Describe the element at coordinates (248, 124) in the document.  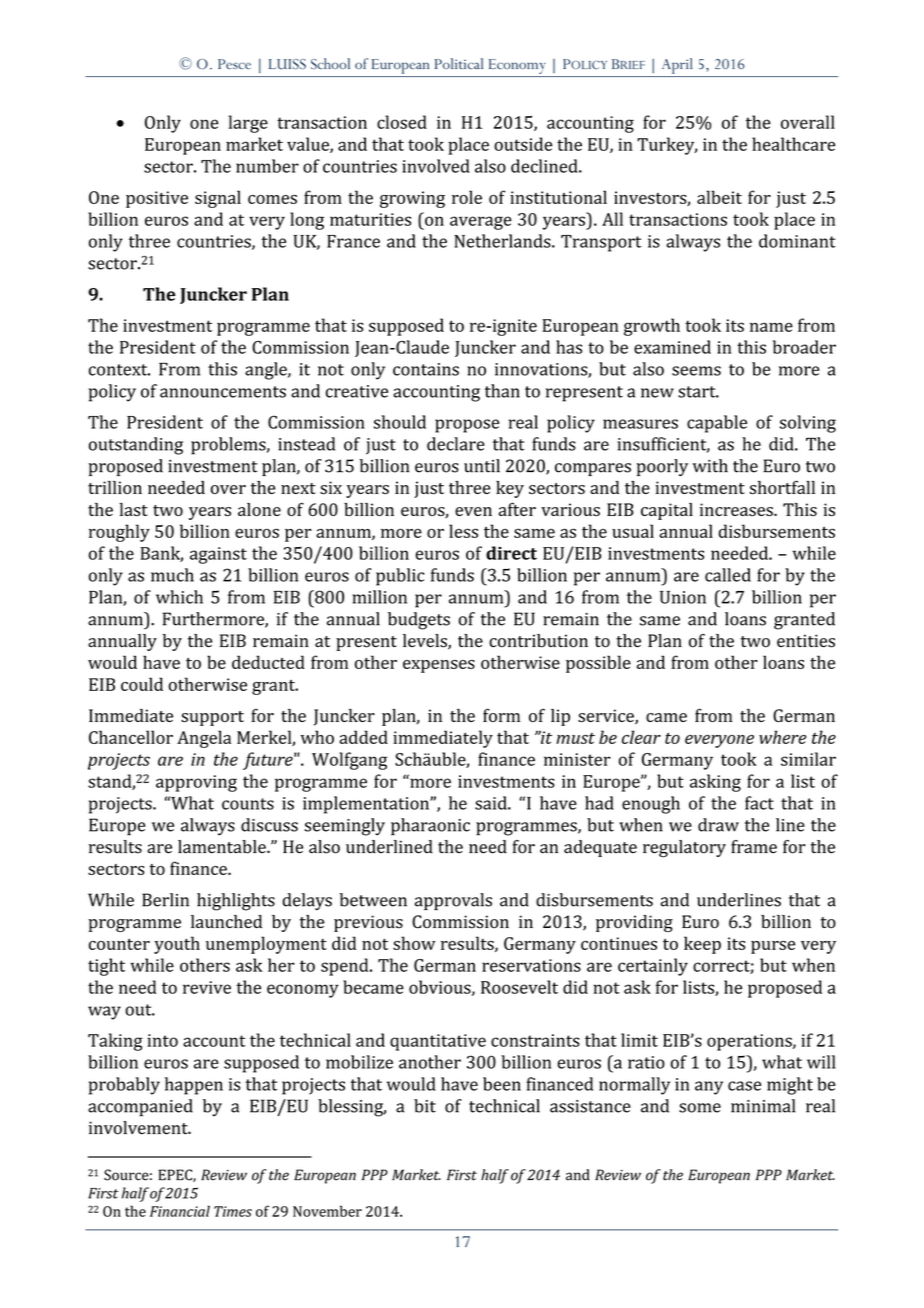
I see `large` at that location.
